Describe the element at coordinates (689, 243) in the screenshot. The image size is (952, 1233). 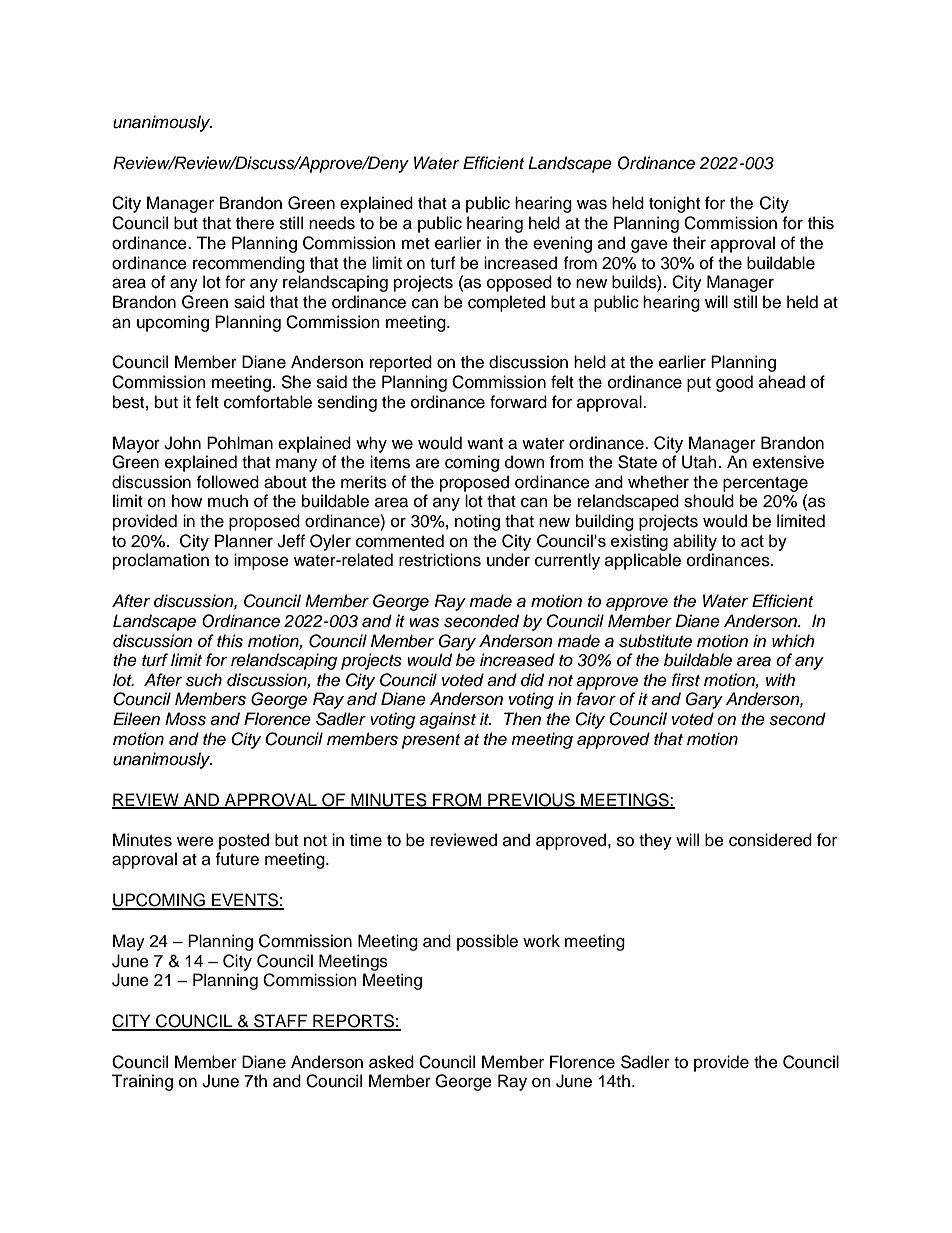
I see `their` at that location.
